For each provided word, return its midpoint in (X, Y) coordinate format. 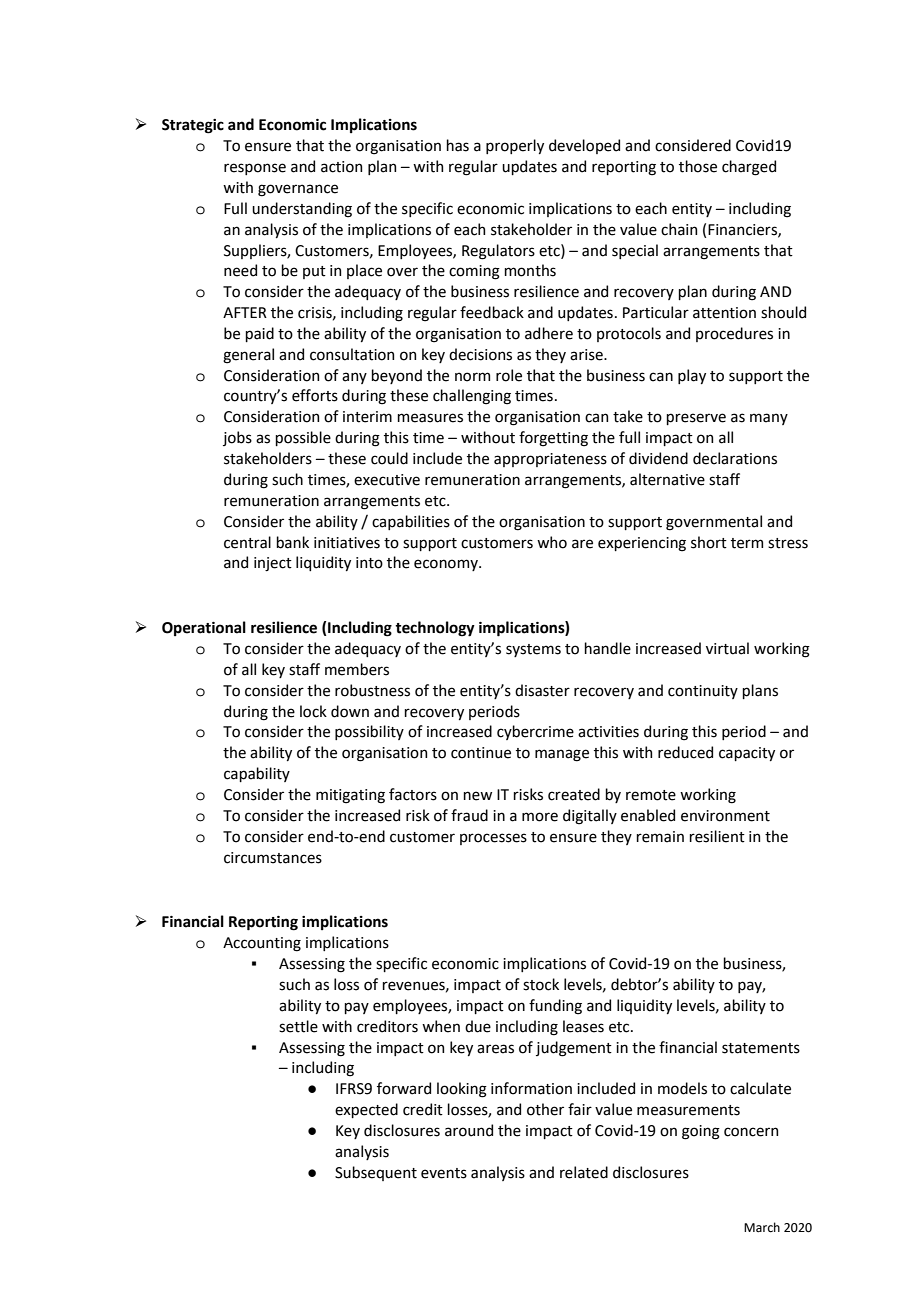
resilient (717, 836)
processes (493, 839)
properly (515, 146)
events (444, 1173)
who (552, 542)
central (247, 542)
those (698, 166)
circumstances (273, 858)
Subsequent (376, 1173)
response (255, 169)
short (709, 542)
